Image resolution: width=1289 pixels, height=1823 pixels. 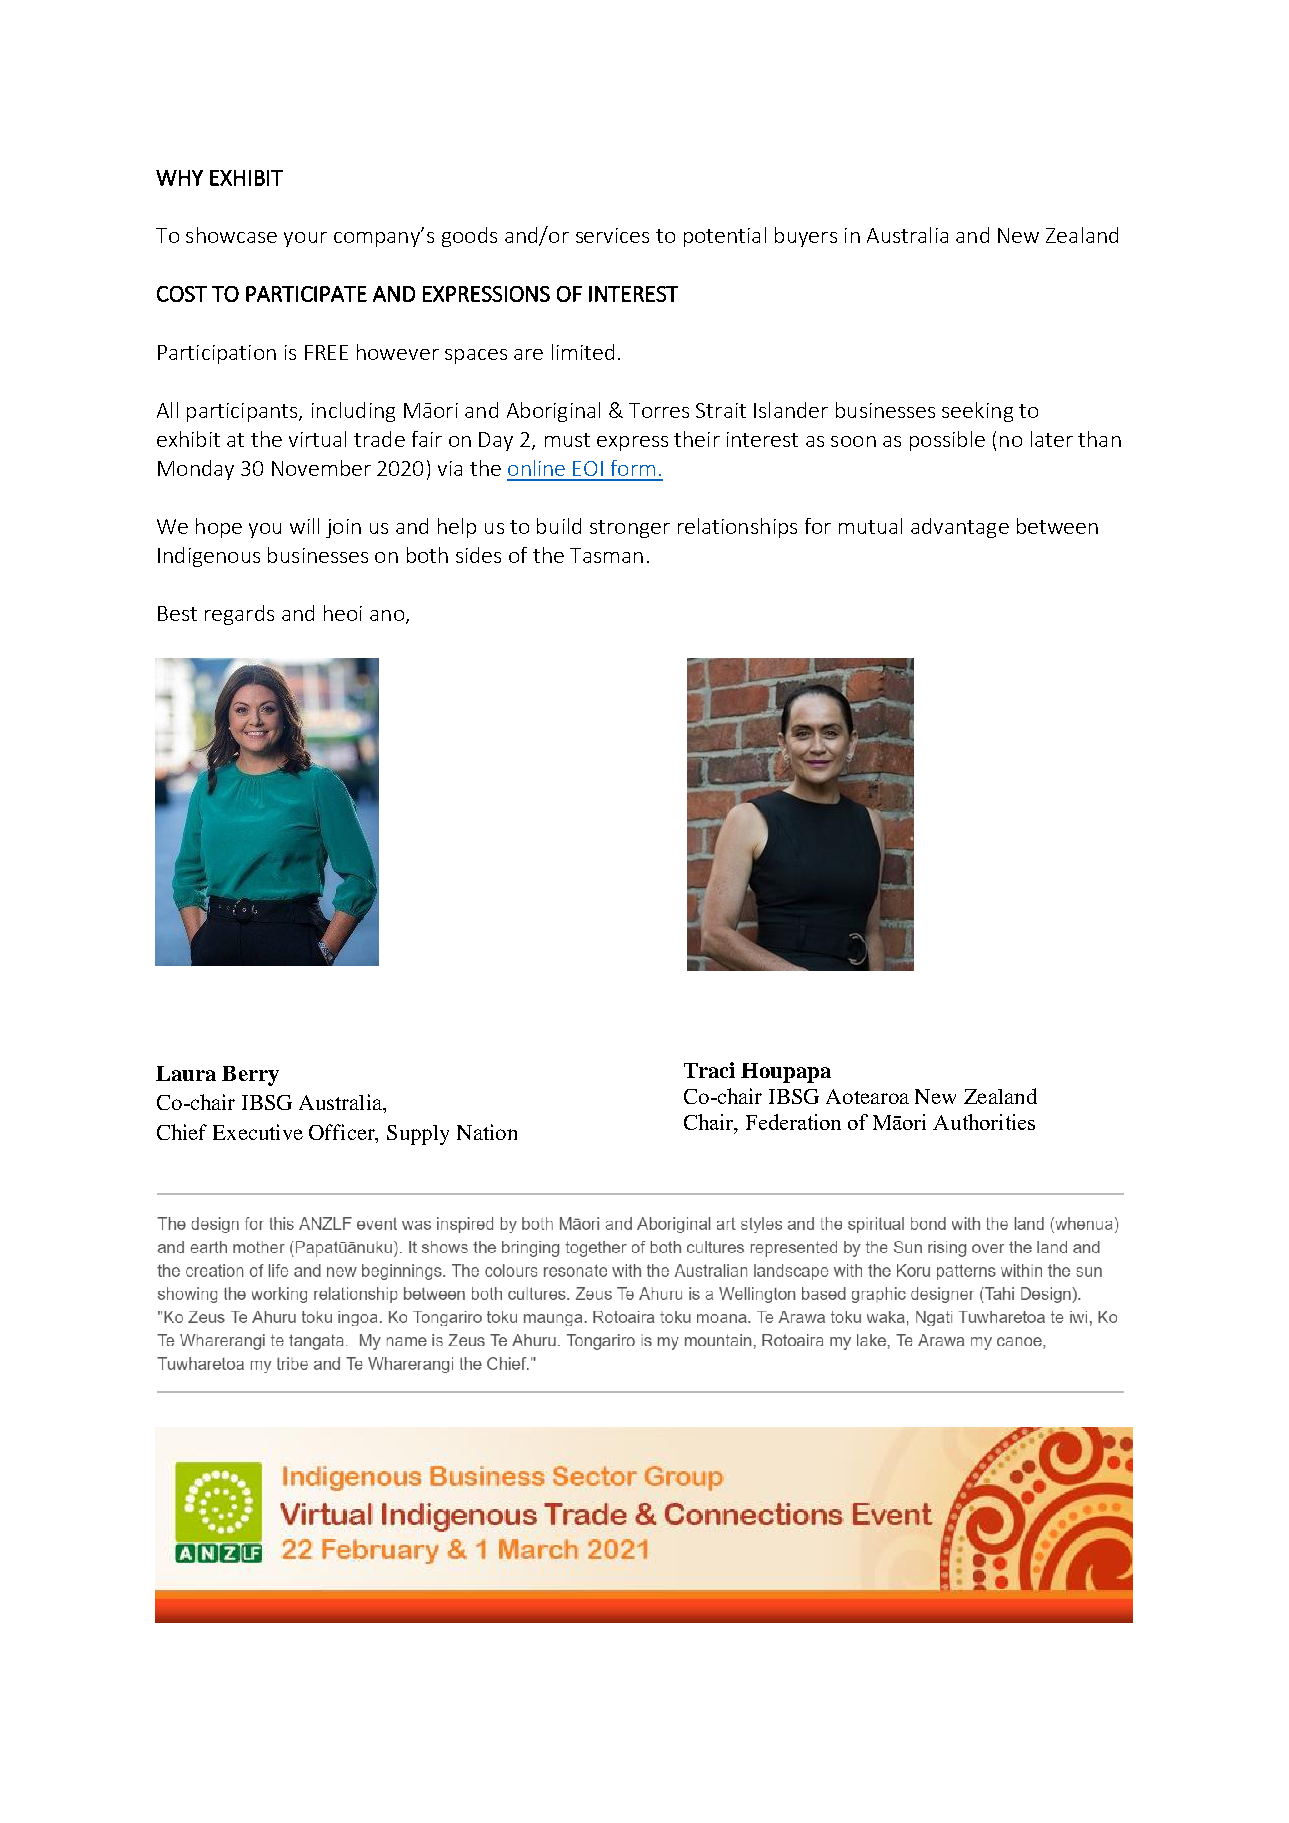 What do you see at coordinates (305, 239) in the image?
I see `your` at bounding box center [305, 239].
